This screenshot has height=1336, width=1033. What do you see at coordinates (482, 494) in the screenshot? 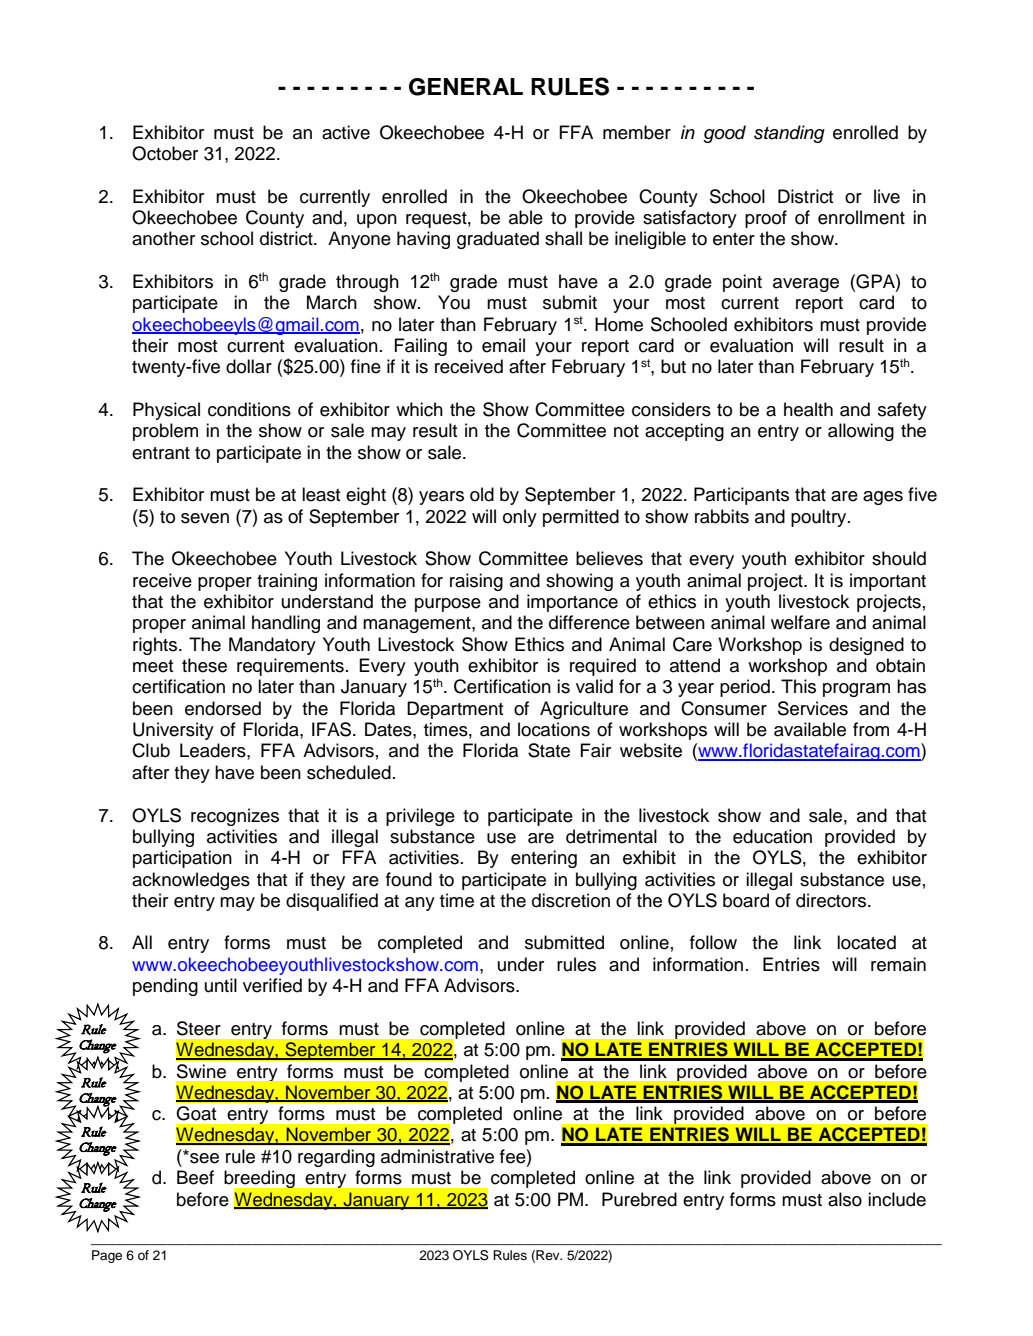
I see `old` at bounding box center [482, 494].
